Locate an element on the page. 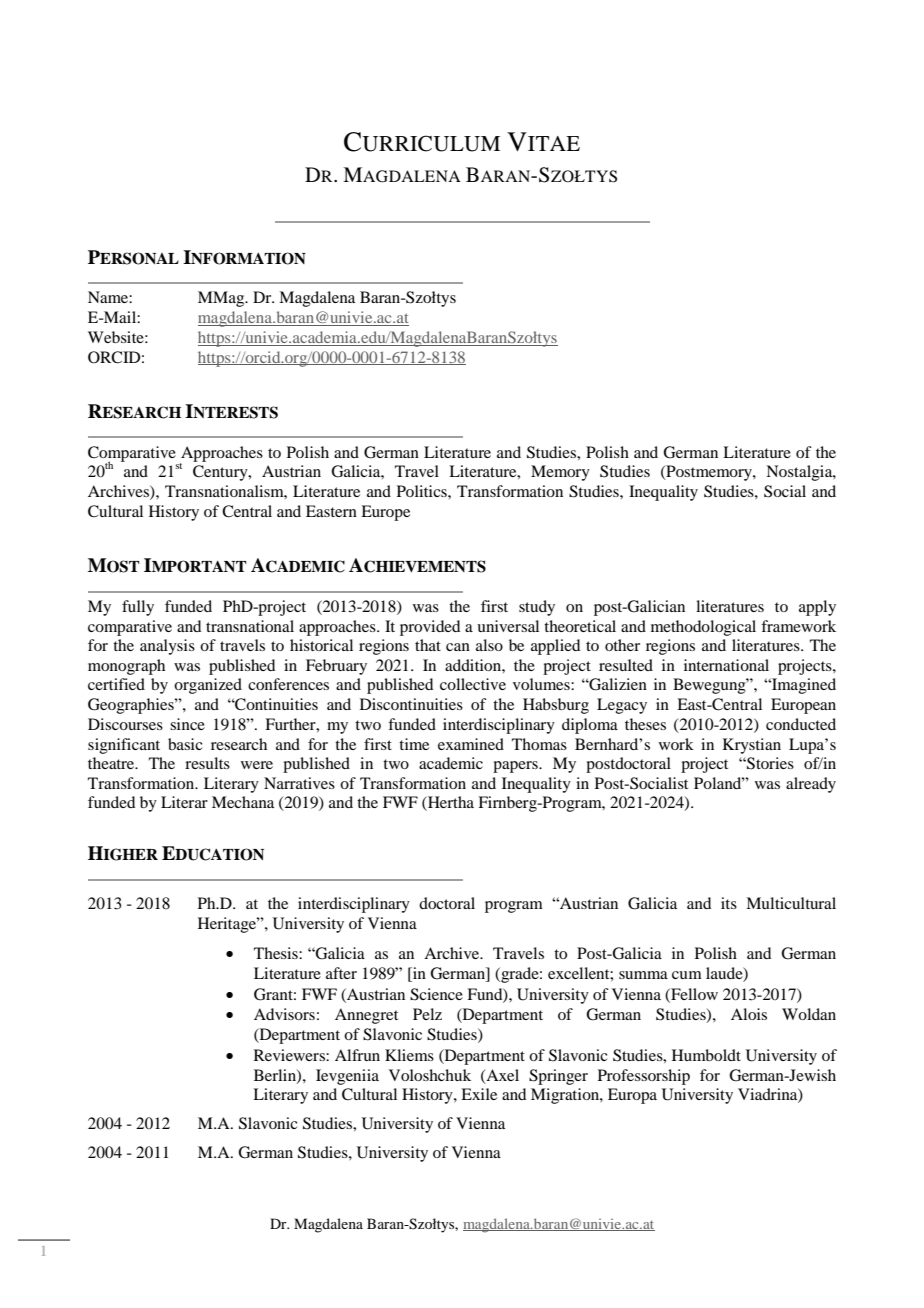  Reviewers is located at coordinates (290, 1055).
